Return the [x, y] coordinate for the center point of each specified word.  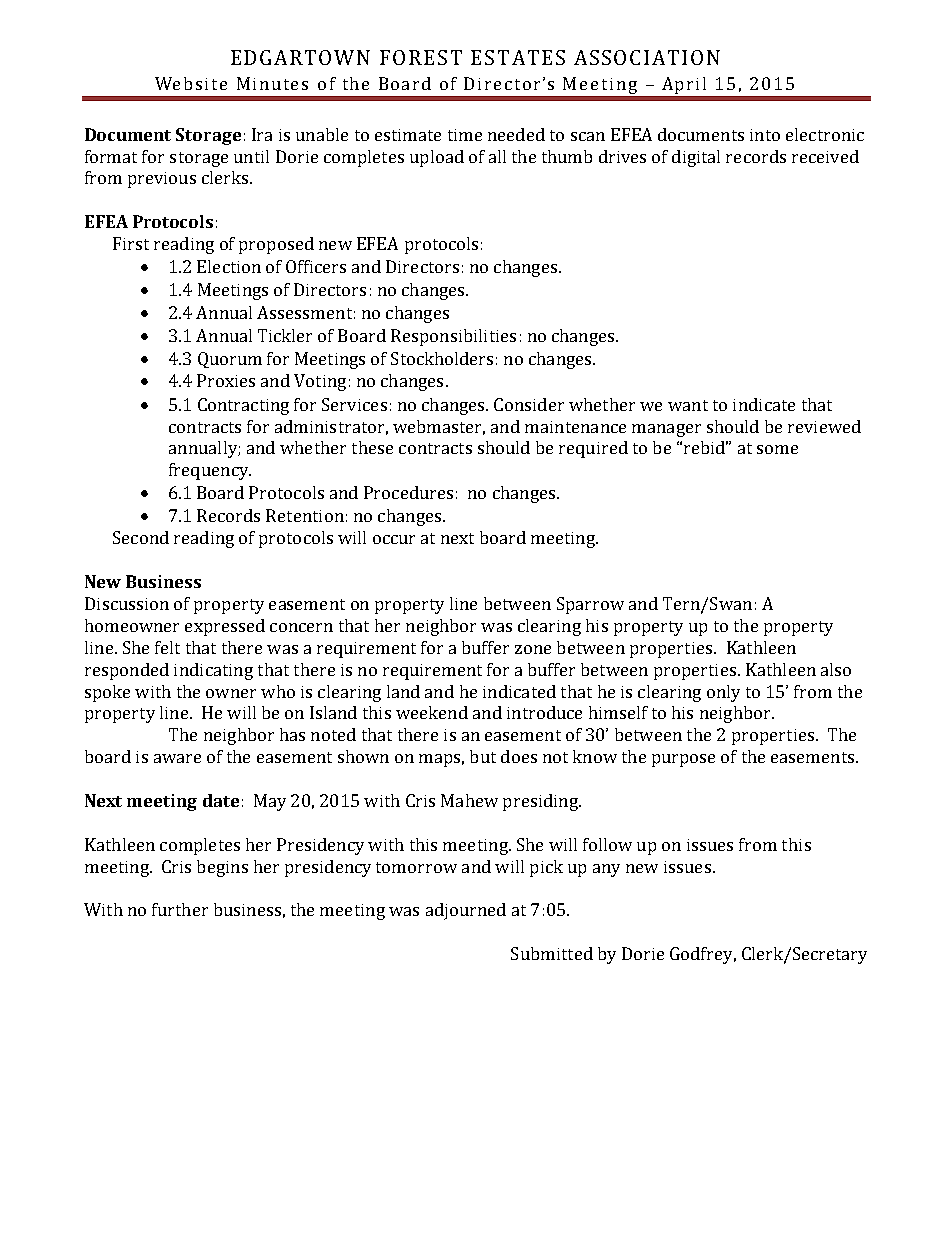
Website [191, 83]
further [180, 909]
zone [533, 649]
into [765, 135]
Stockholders [442, 358]
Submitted [552, 953]
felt [167, 647]
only [723, 693]
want [688, 405]
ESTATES [518, 57]
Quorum [230, 360]
